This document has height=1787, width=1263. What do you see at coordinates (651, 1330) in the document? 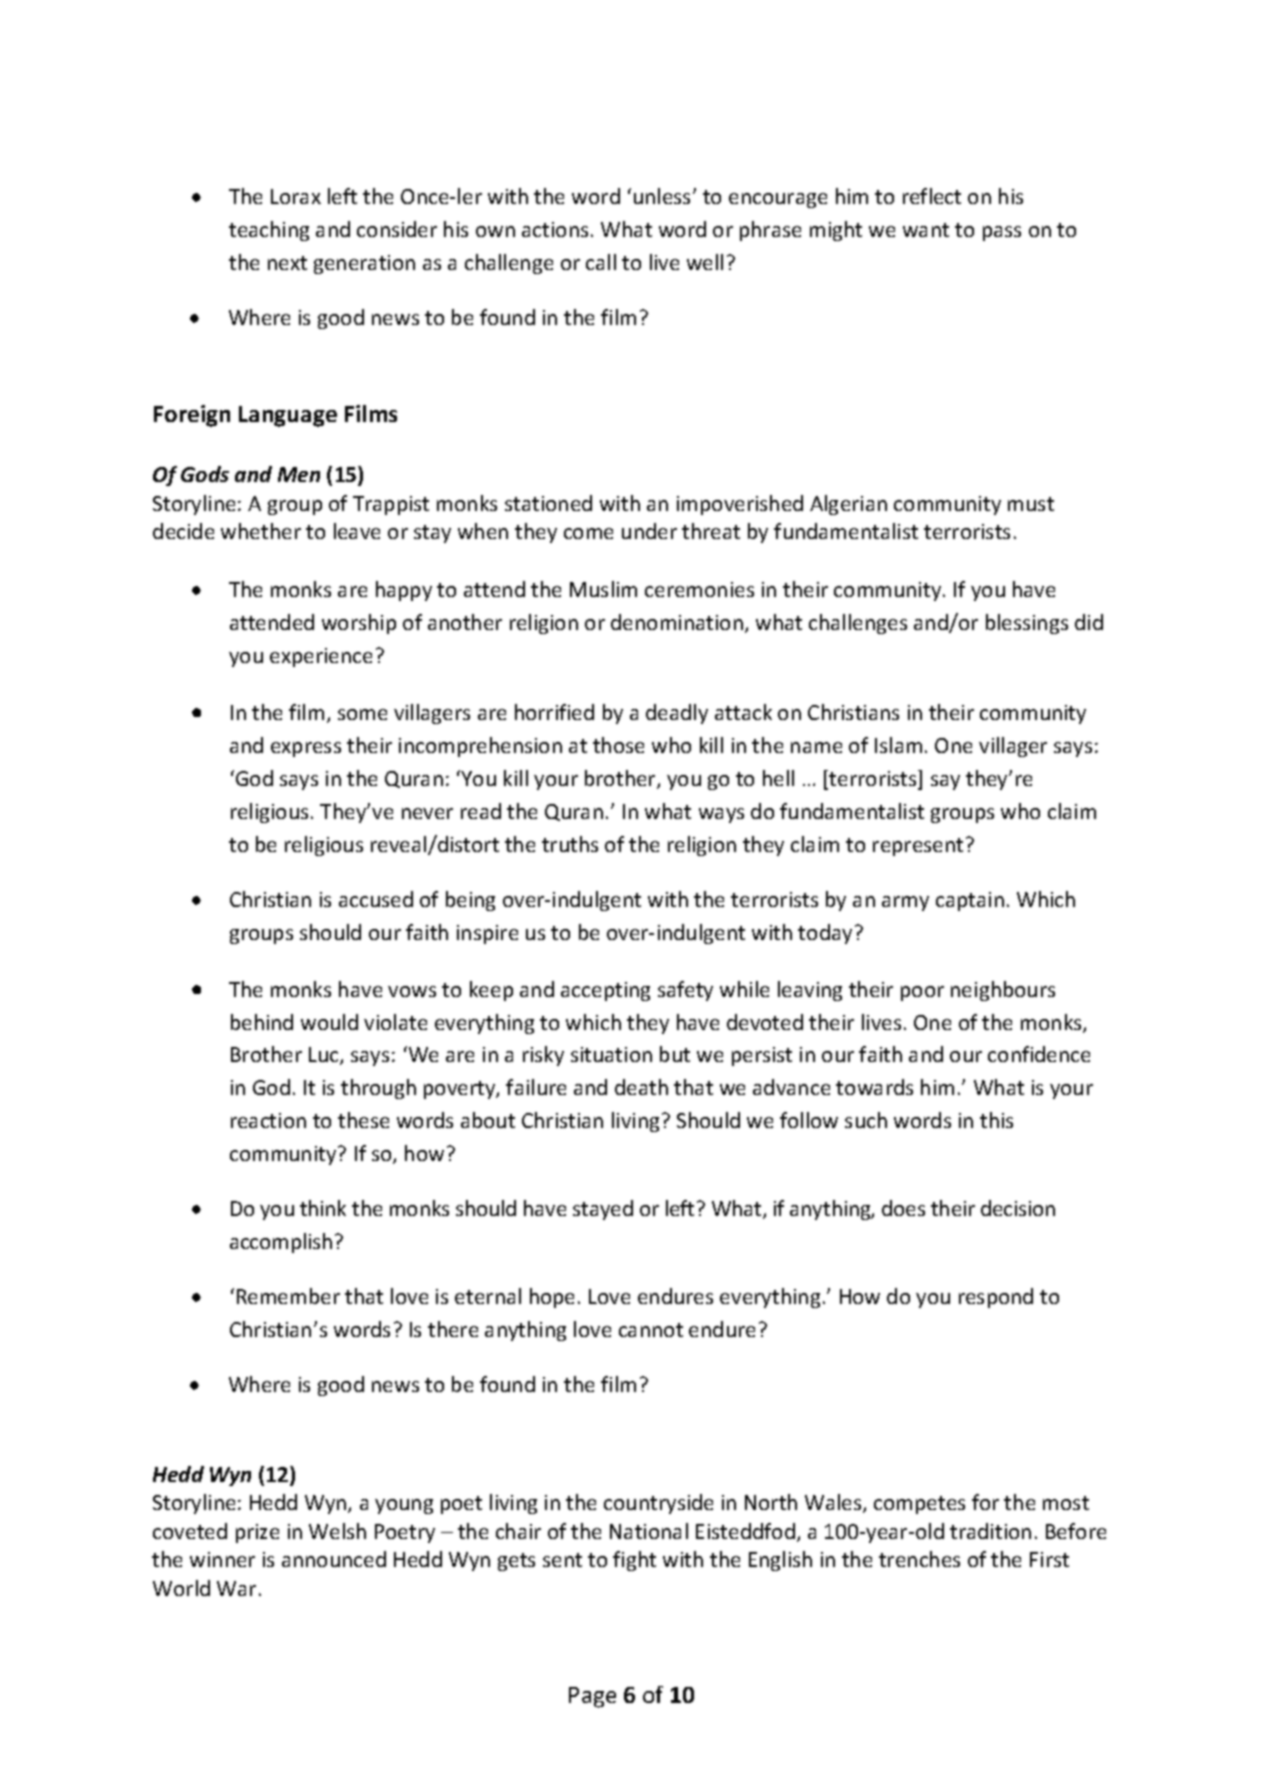
I see `cannot` at bounding box center [651, 1330].
